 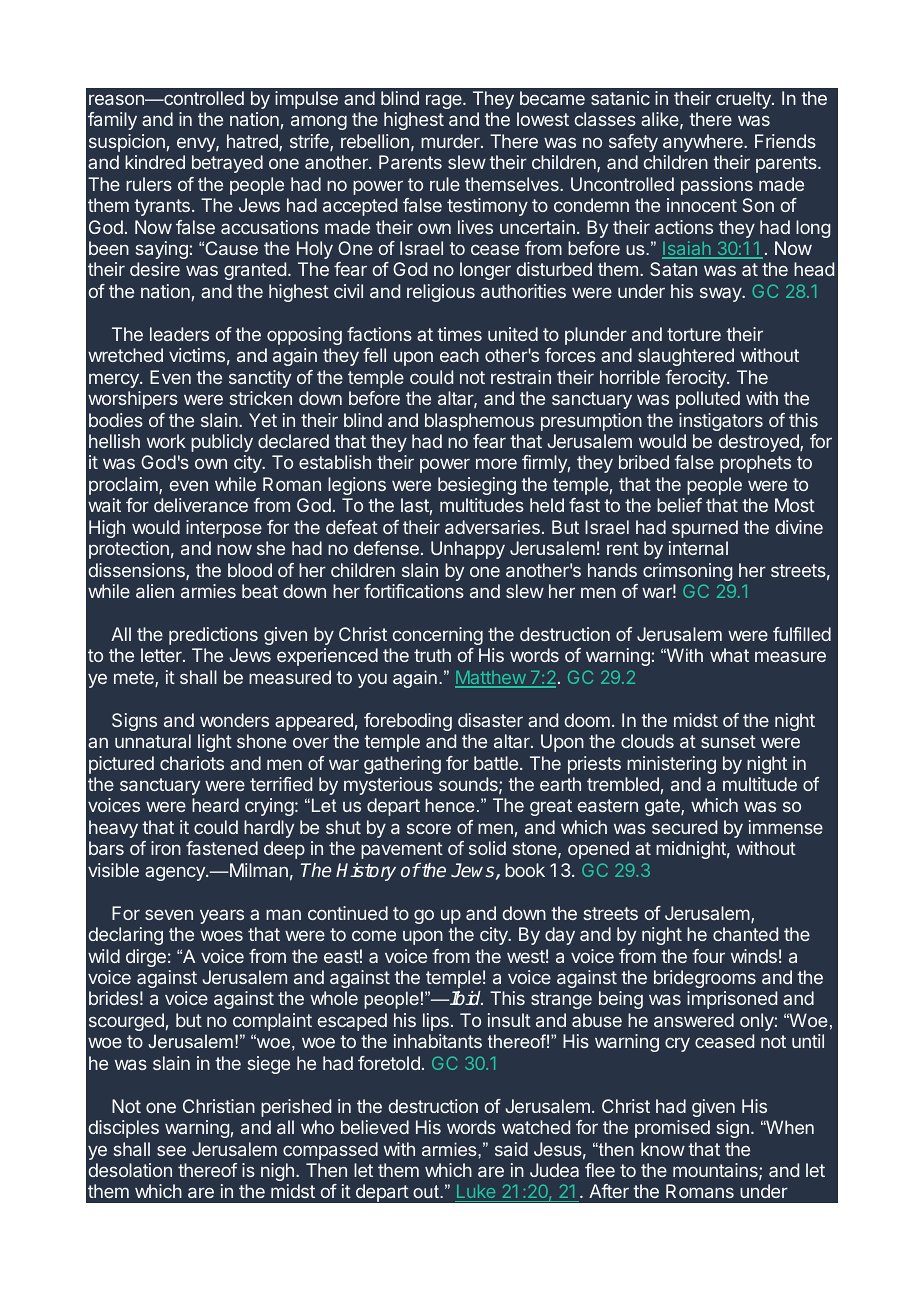 What do you see at coordinates (704, 143) in the screenshot?
I see `anywhere` at bounding box center [704, 143].
